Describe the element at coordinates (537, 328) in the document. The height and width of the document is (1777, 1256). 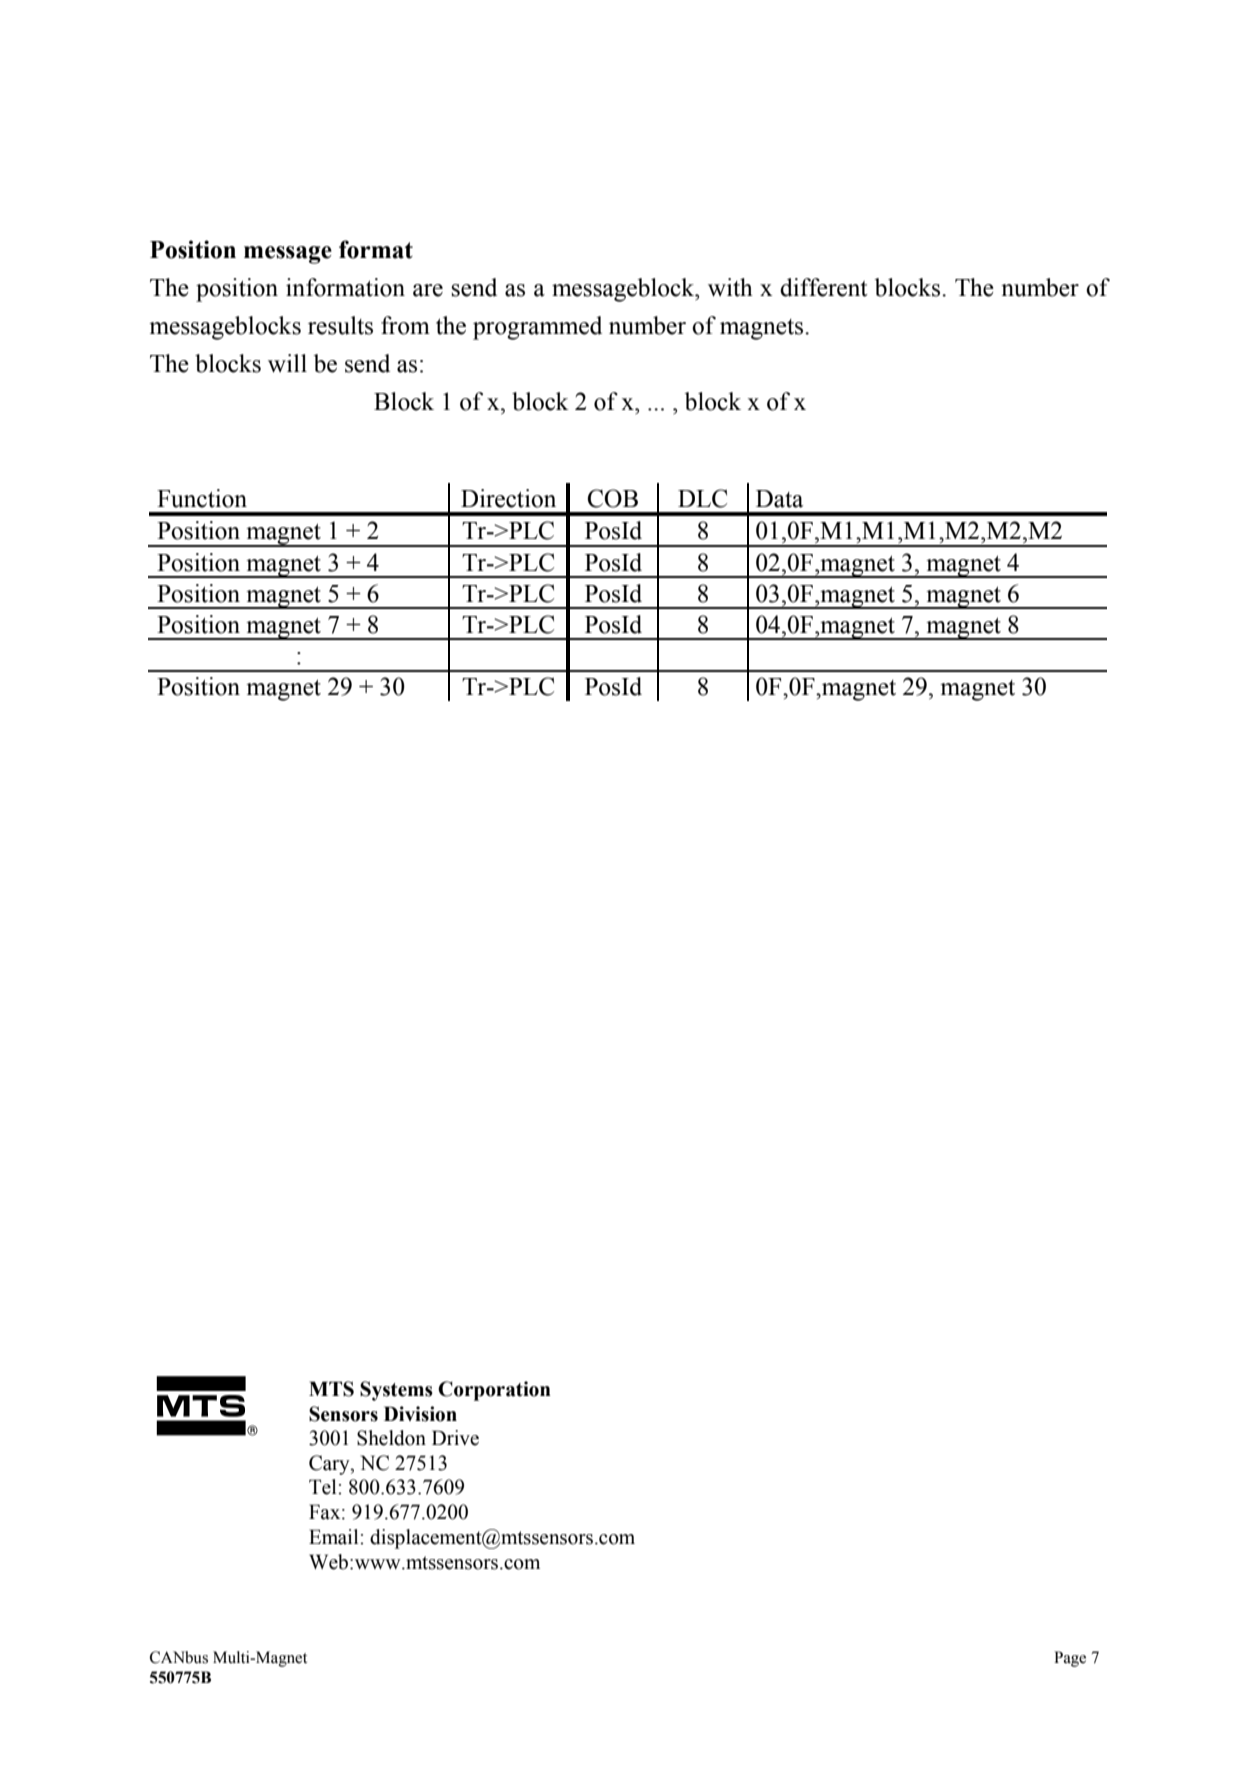
I see `programmed` at that location.
